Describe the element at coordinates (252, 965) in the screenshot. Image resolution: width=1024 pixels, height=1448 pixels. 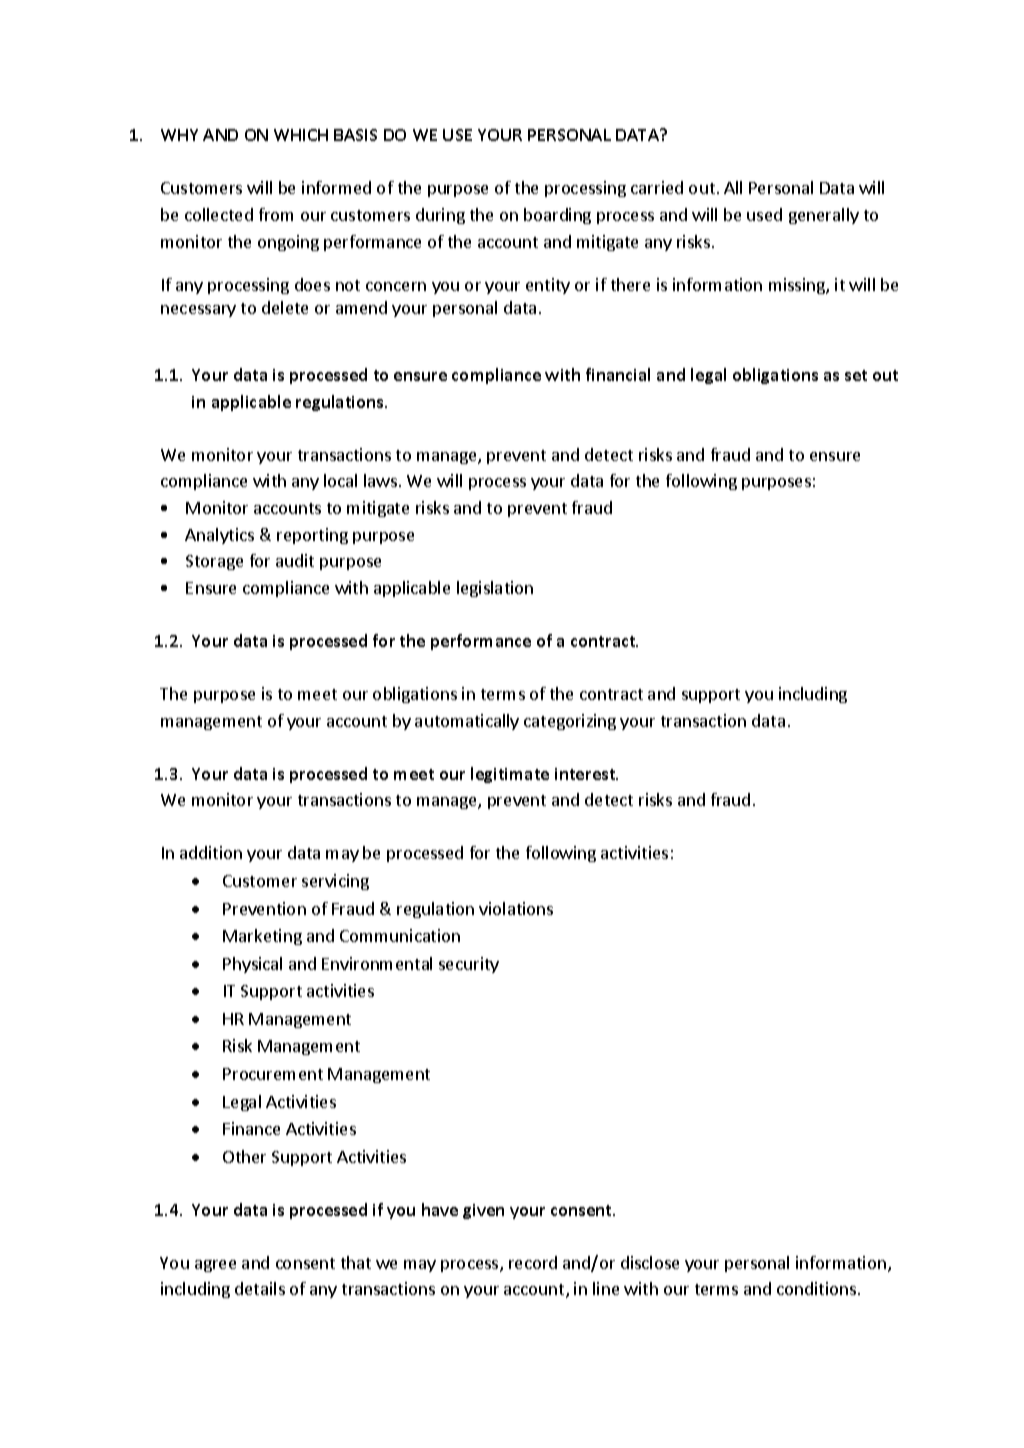
I see `Physical` at that location.
